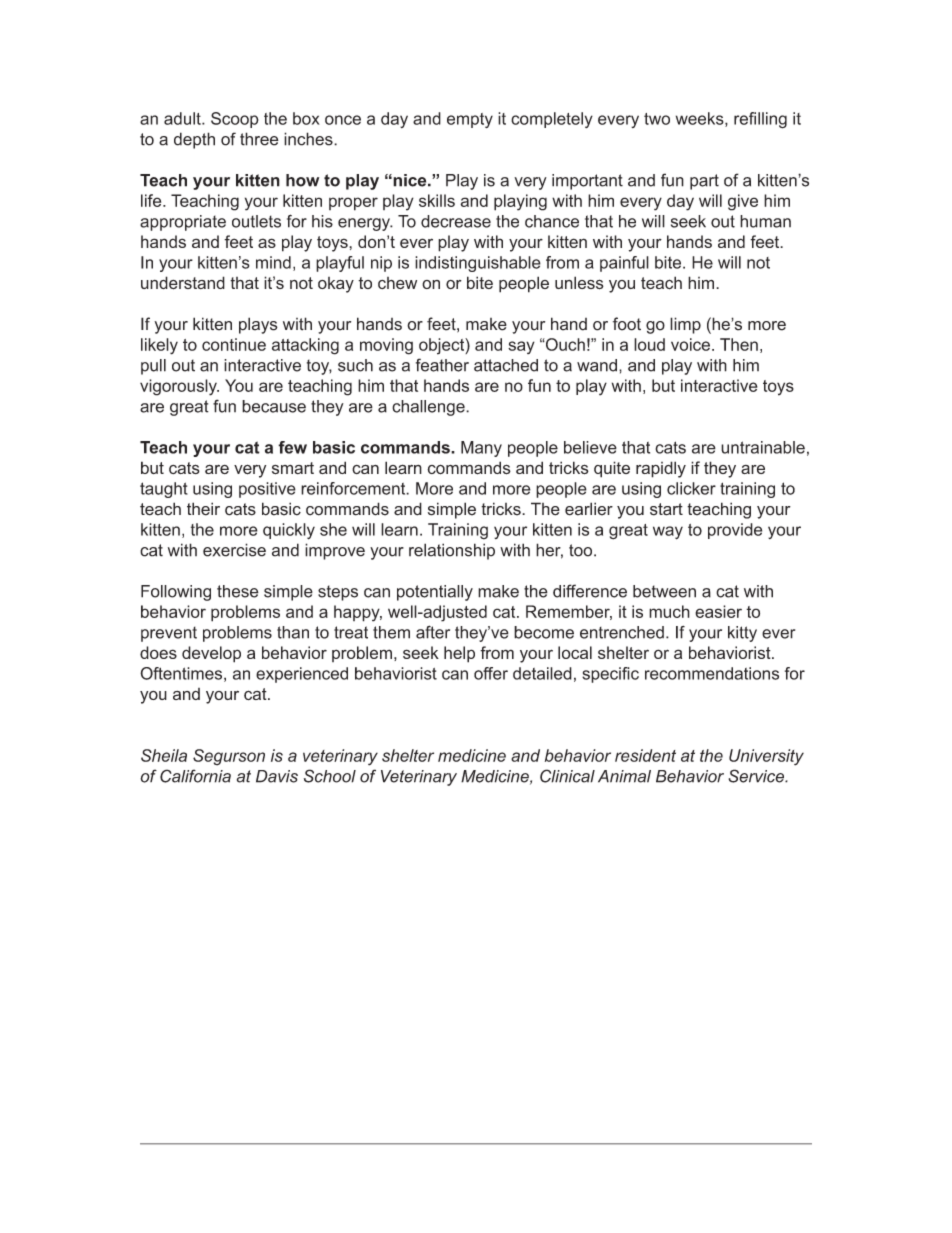 The image size is (952, 1233). What do you see at coordinates (292, 447) in the page?
I see `few` at bounding box center [292, 447].
